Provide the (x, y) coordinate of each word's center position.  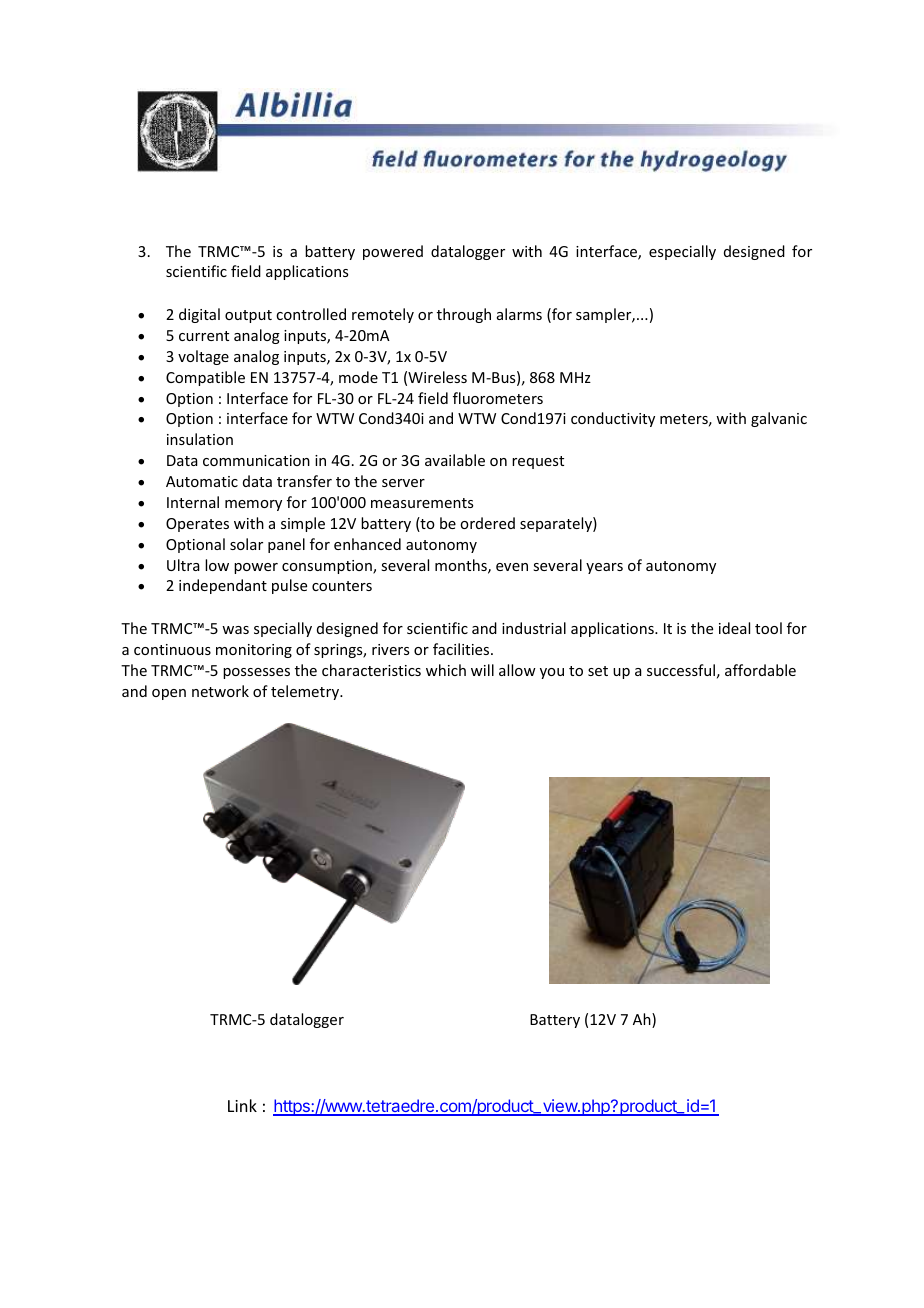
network (220, 691)
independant (223, 586)
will (482, 670)
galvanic (779, 419)
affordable (760, 670)
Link (242, 1105)
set (598, 671)
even (512, 567)
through (464, 315)
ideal (734, 628)
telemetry (306, 692)
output (248, 316)
